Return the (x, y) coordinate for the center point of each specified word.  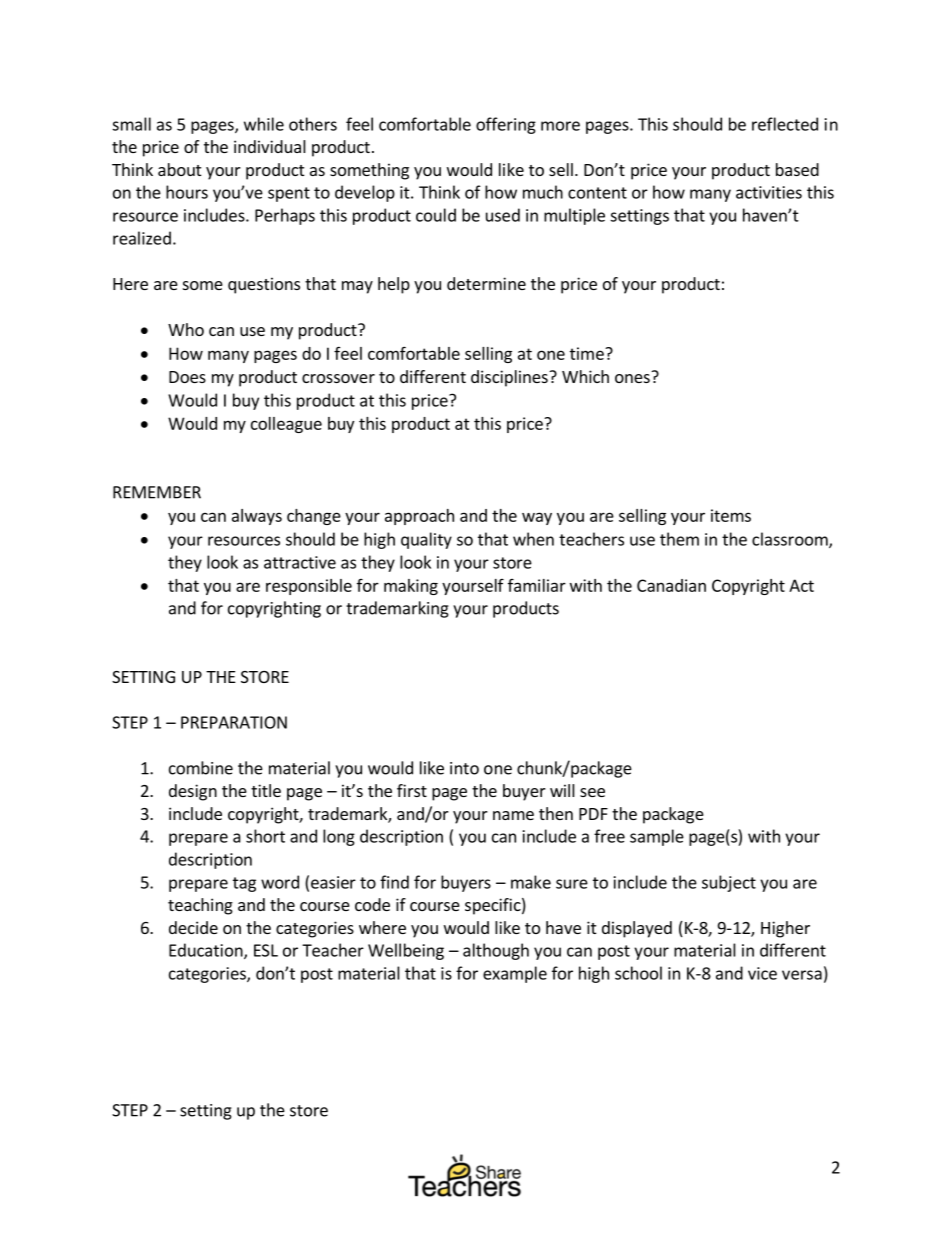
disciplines (510, 378)
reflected (785, 124)
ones (632, 378)
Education (207, 951)
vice (762, 973)
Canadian (671, 585)
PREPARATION (234, 722)
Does (187, 377)
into (464, 768)
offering (506, 125)
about (179, 169)
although (496, 951)
